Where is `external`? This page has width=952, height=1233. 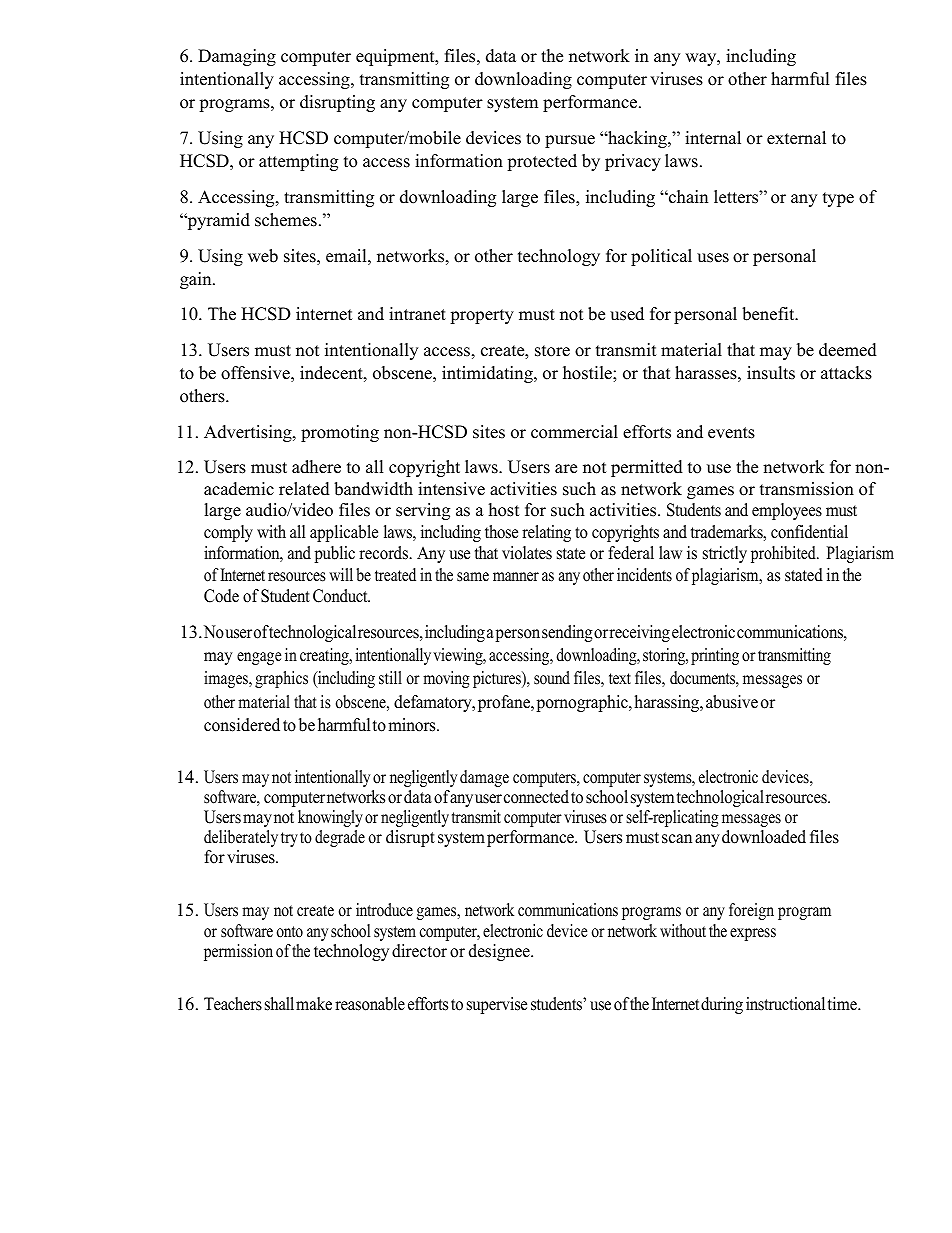 external is located at coordinates (796, 138).
